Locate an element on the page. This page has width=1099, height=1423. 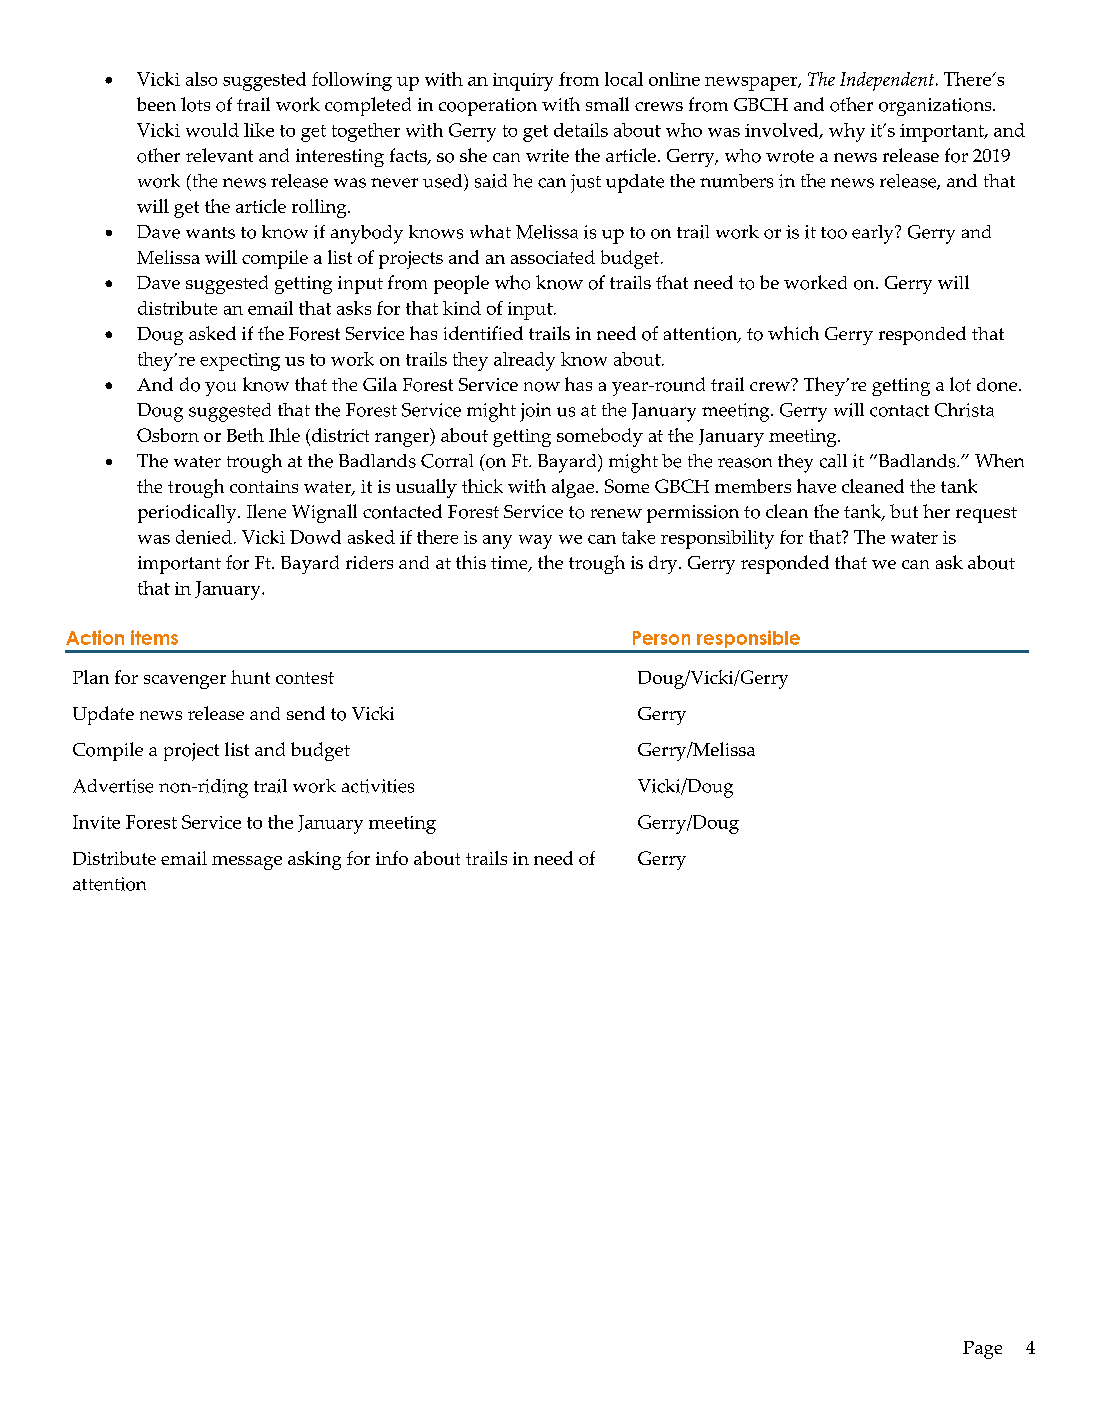
Osborn is located at coordinates (168, 435).
